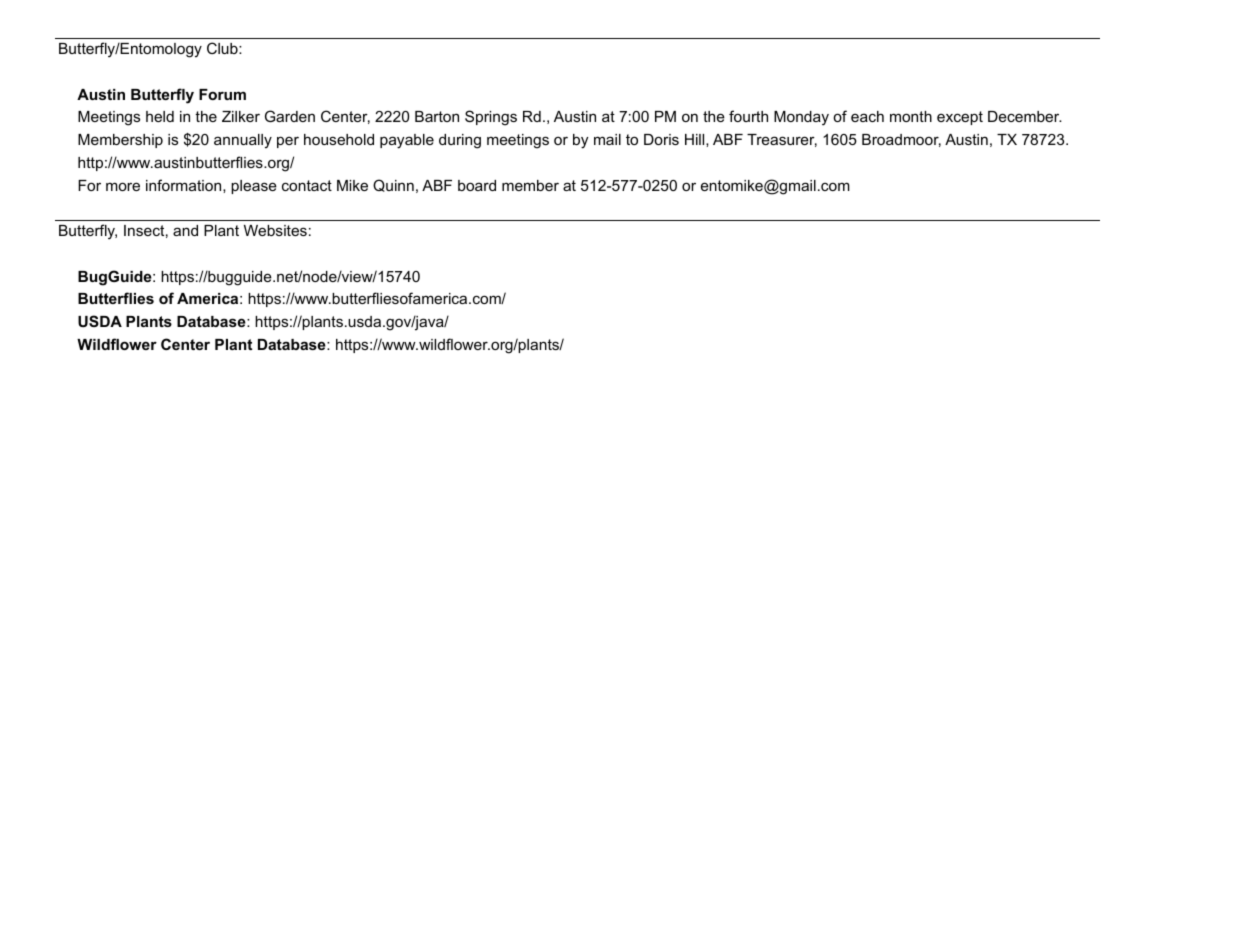 Image resolution: width=1233 pixels, height=952 pixels. Describe the element at coordinates (491, 118) in the page. I see `Springs` at that location.
